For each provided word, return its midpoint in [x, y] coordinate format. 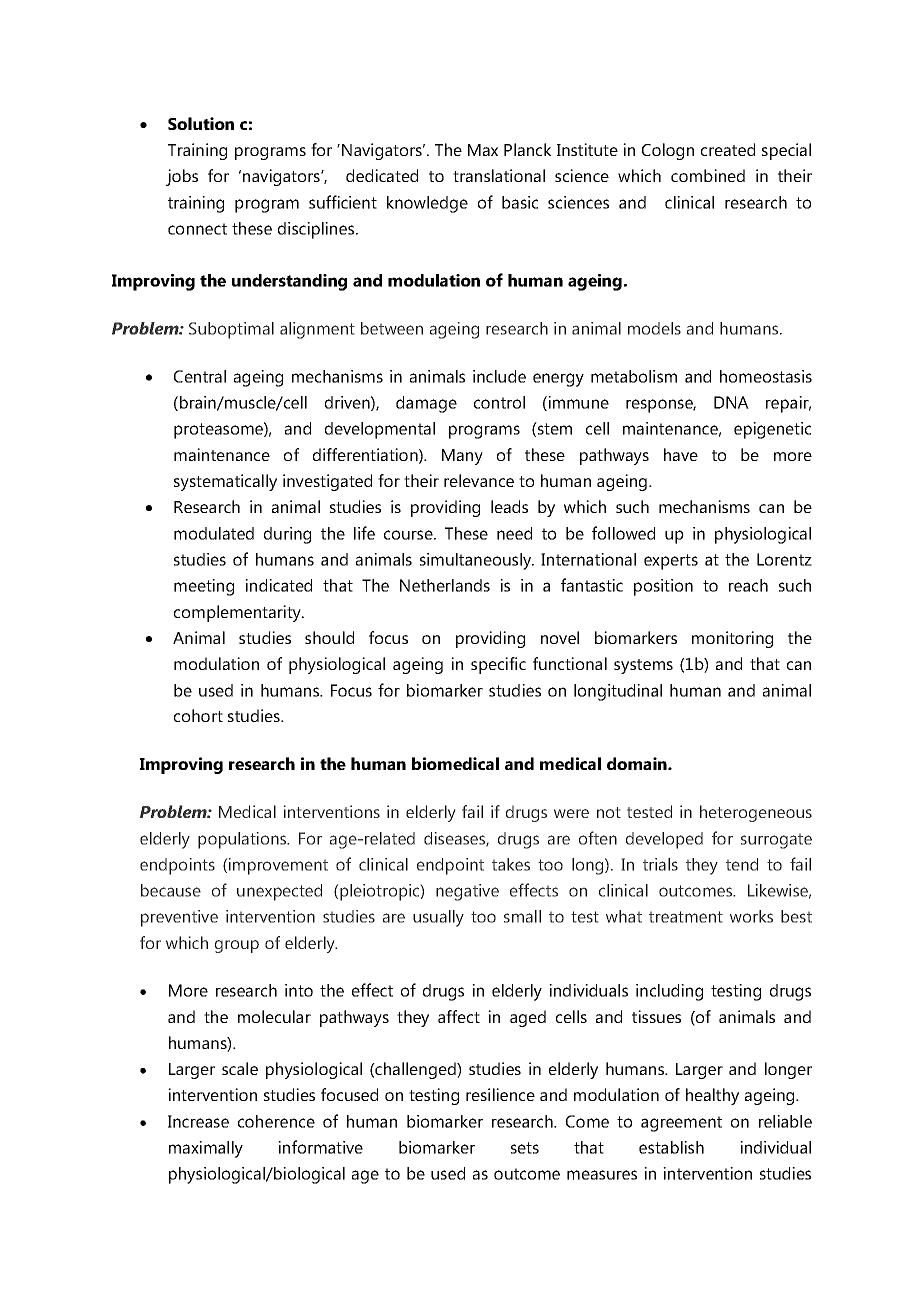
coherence [276, 1121]
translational [499, 175]
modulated [214, 533]
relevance [479, 480]
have [681, 454]
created [728, 149]
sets [525, 1148]
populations [243, 840]
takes [511, 864]
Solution [201, 123]
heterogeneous [756, 813]
